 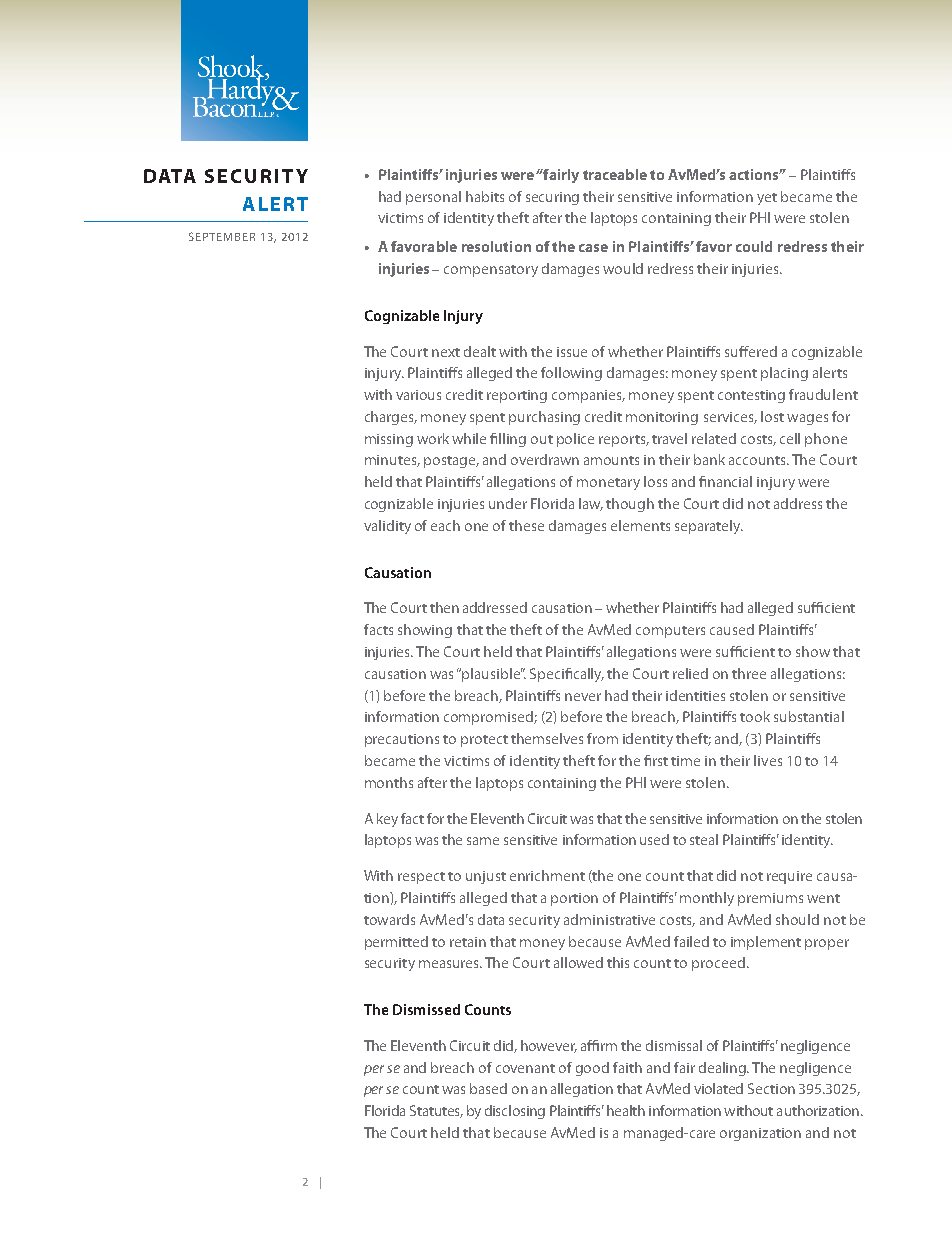 I want to click on SEPTEMBER, so click(x=222, y=236).
